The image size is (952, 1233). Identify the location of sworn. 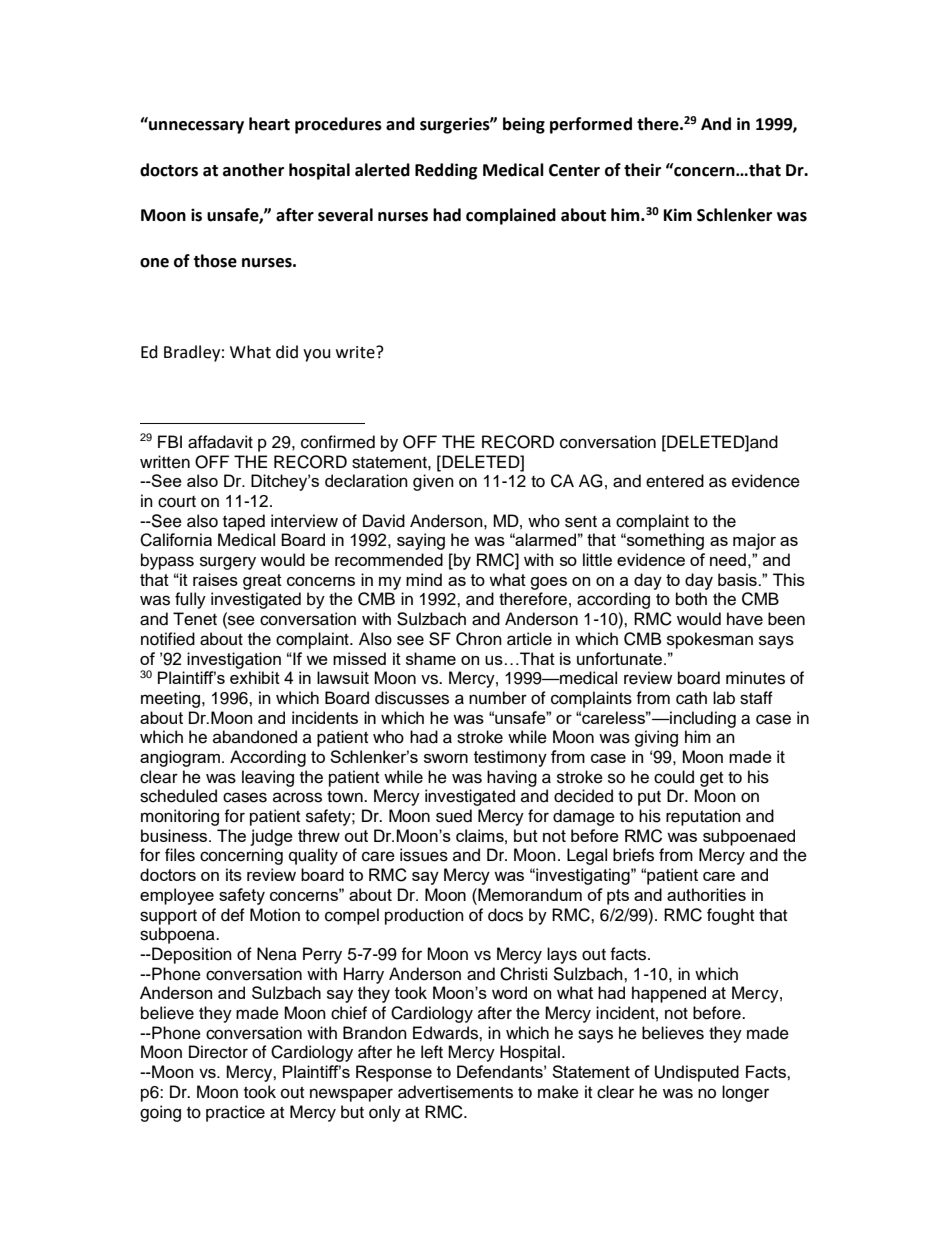
(446, 758).
